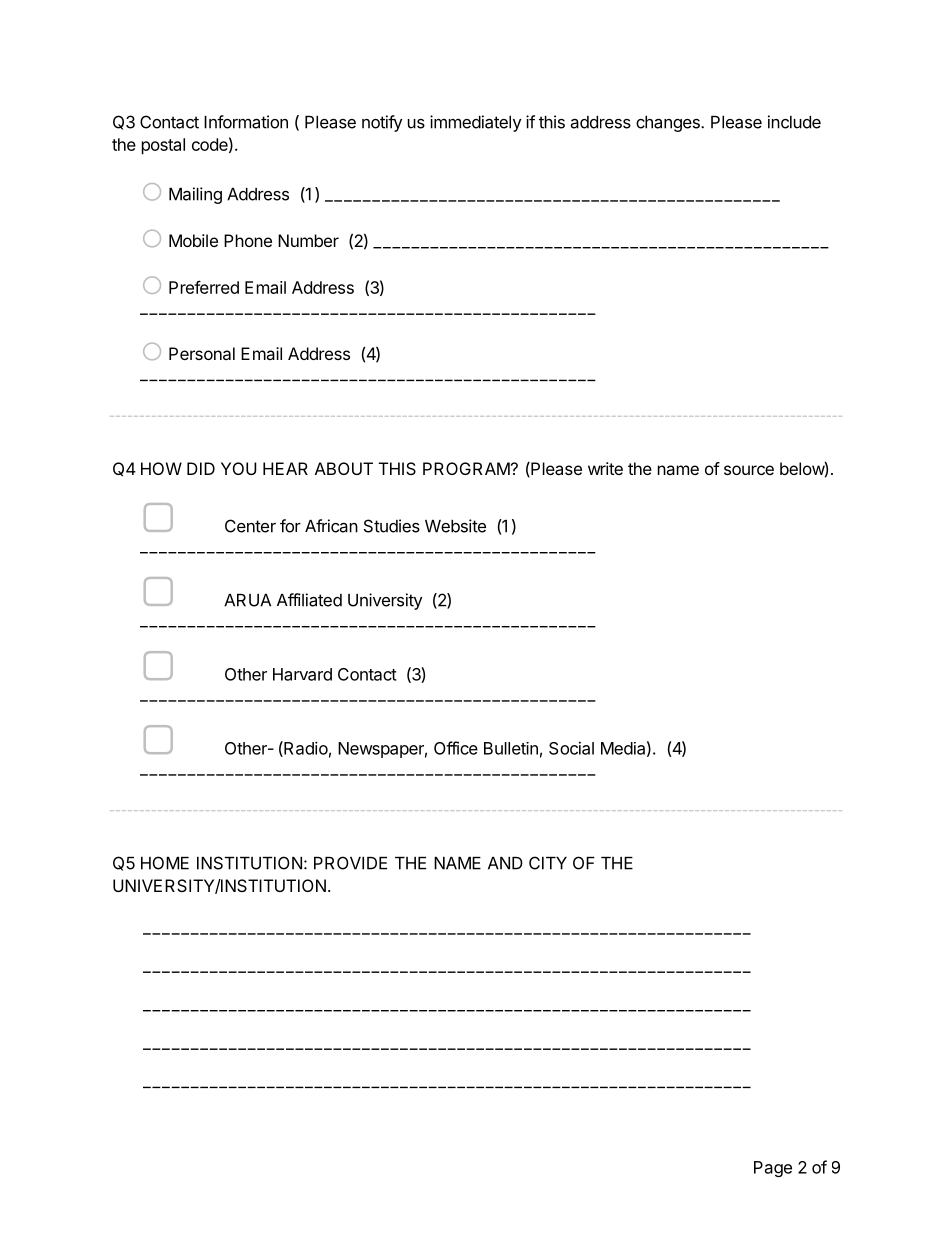 This screenshot has height=1233, width=952. I want to click on HOME, so click(165, 863).
